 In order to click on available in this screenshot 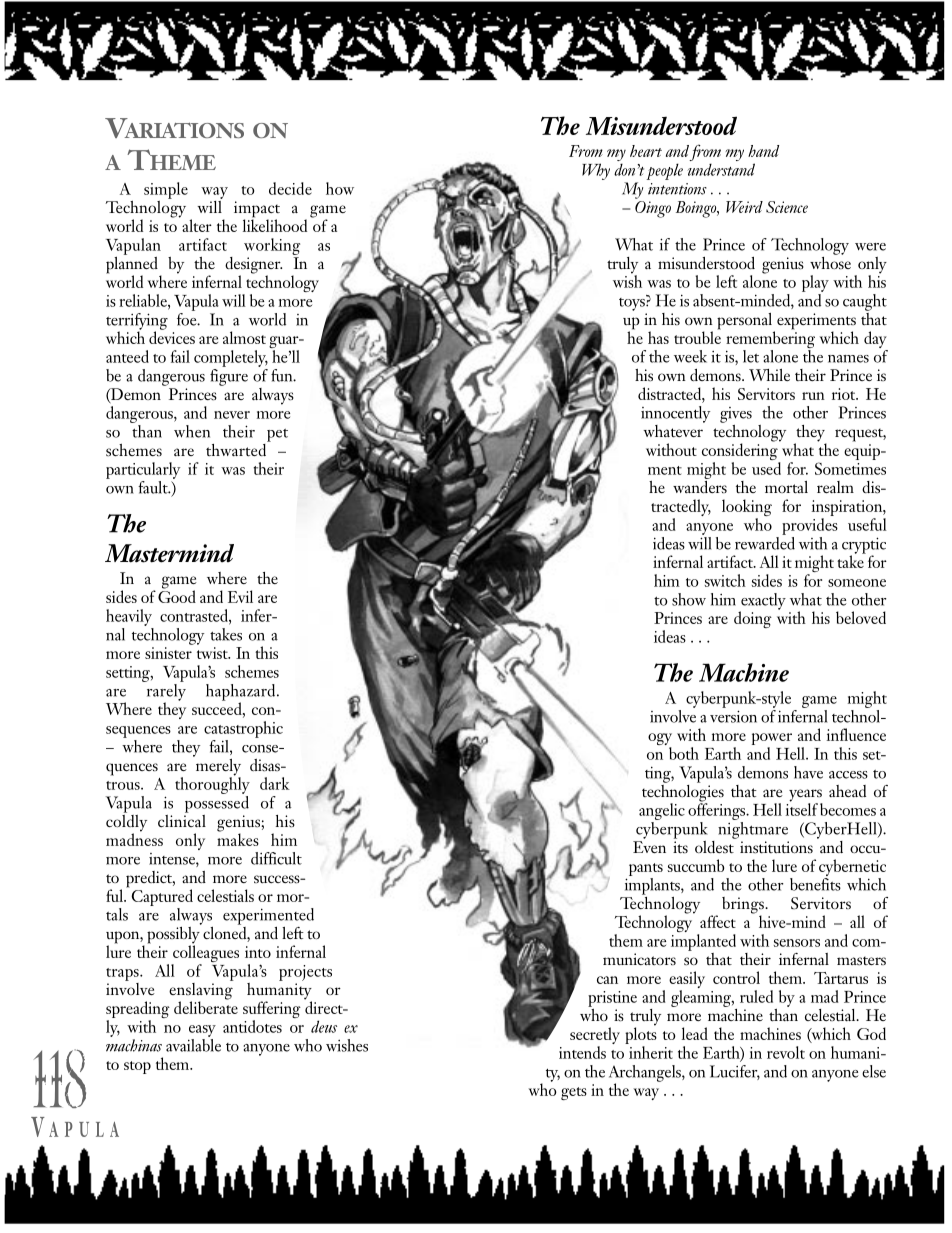, I will do `click(193, 1044)`.
